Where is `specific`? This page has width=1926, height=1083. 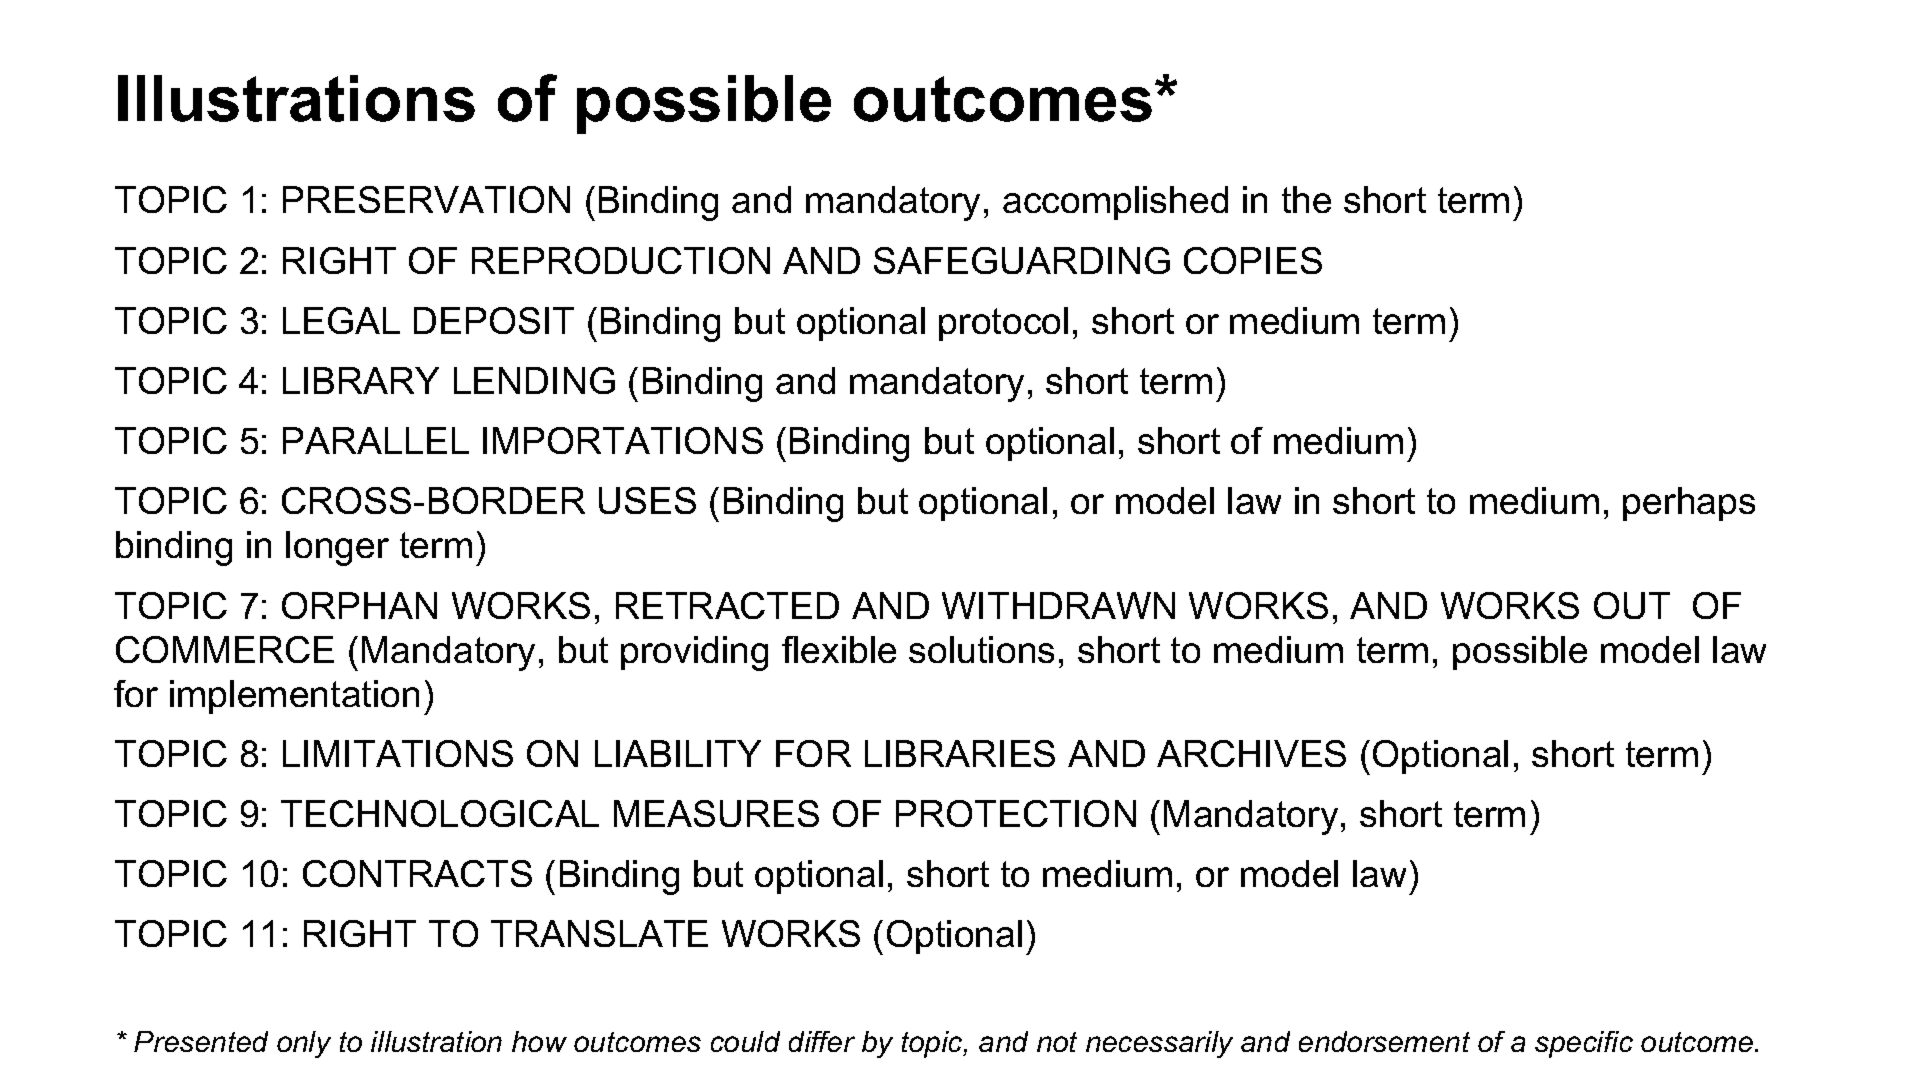
specific is located at coordinates (1584, 1044).
